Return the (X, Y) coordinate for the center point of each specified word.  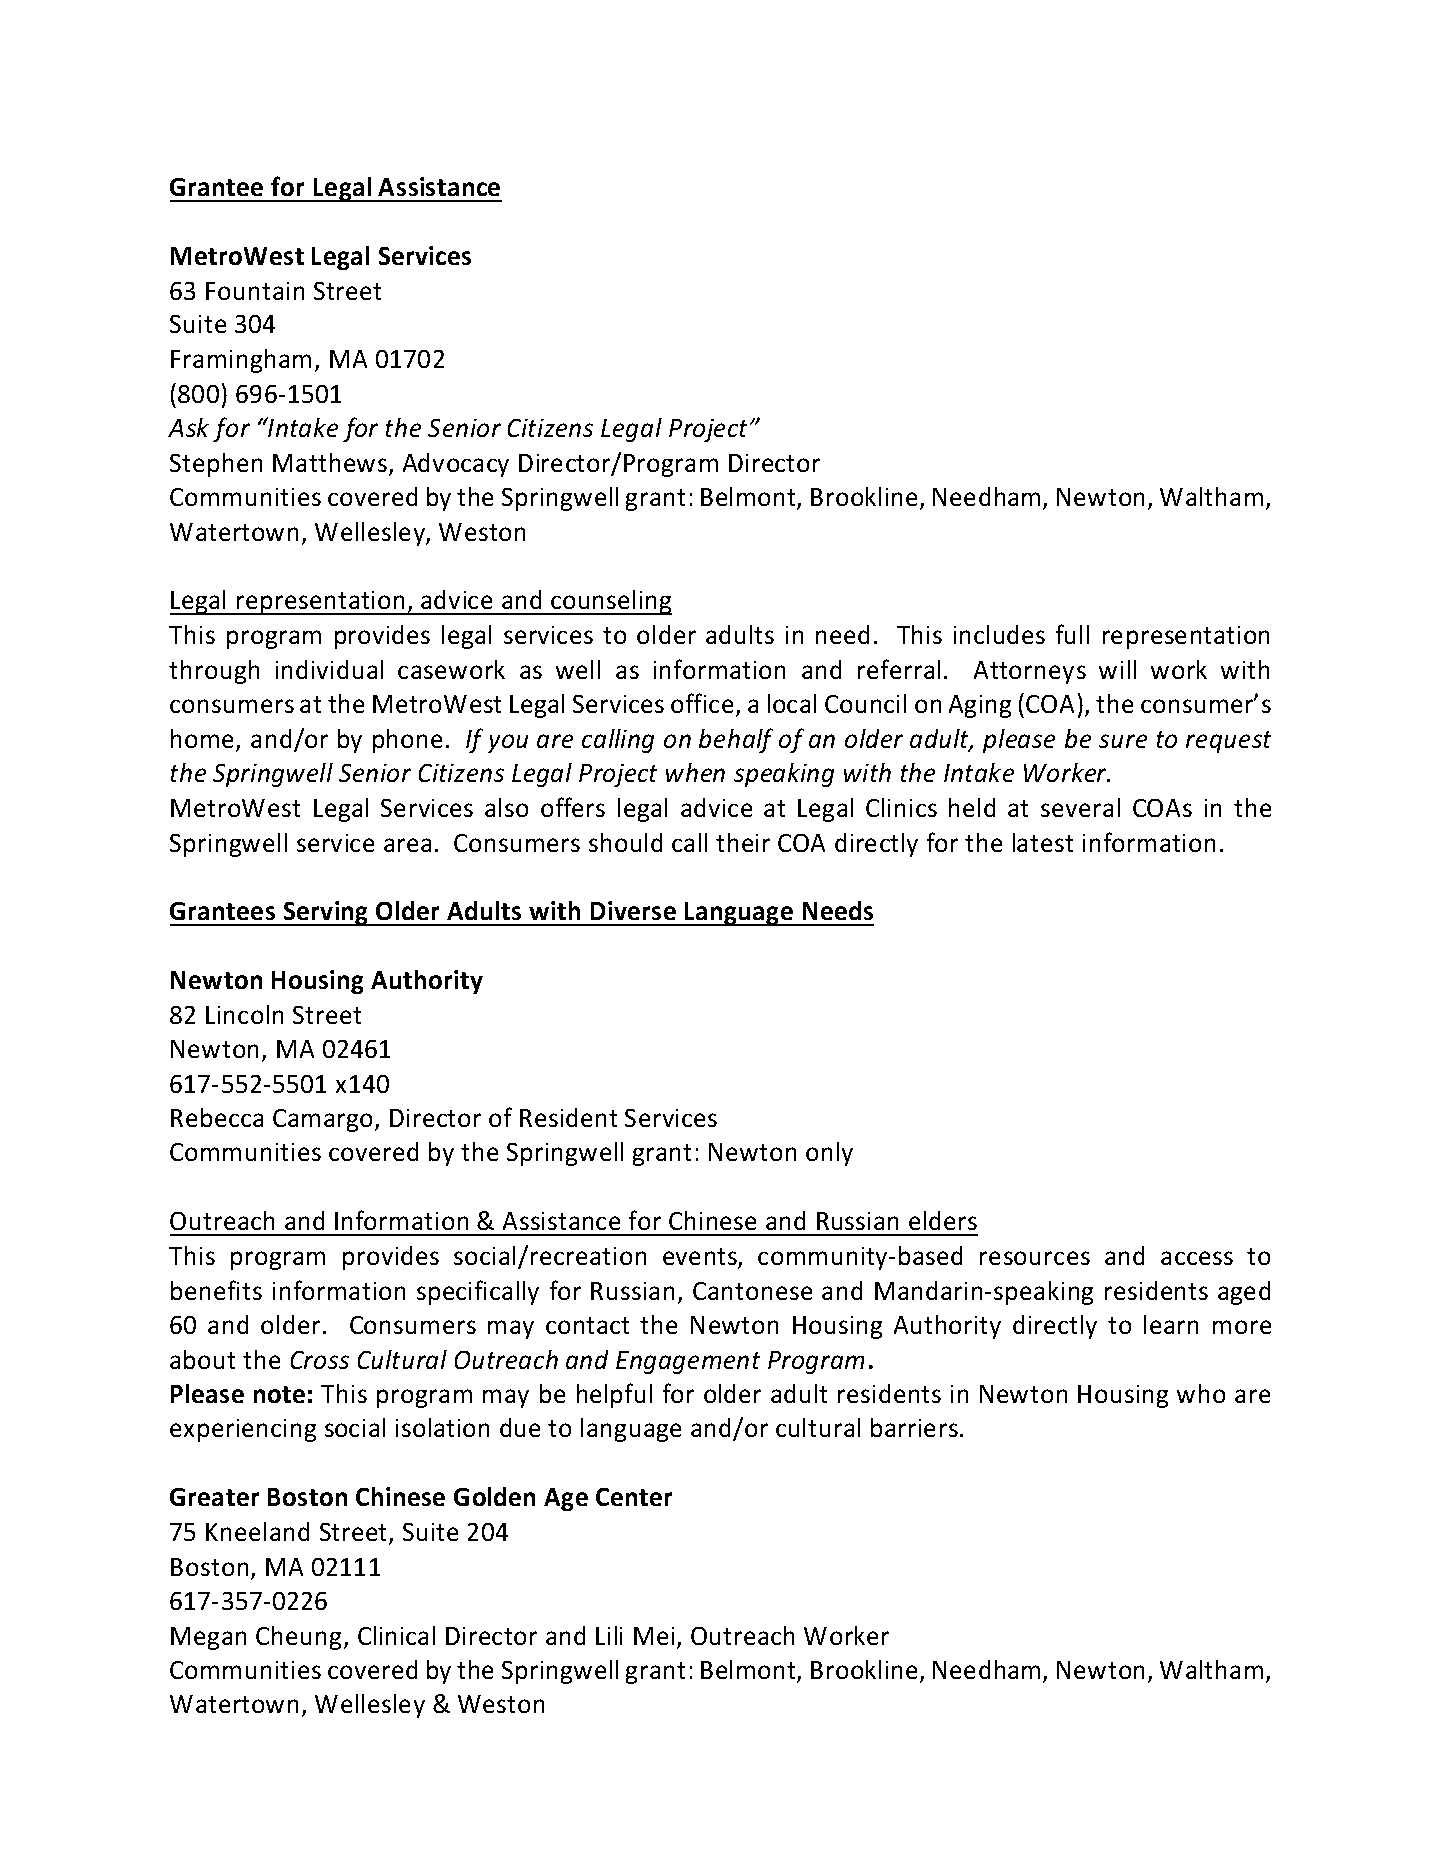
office (702, 703)
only (829, 1154)
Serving (326, 913)
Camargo (324, 1120)
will (1117, 669)
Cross (320, 1360)
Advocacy (456, 465)
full (1072, 634)
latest (1043, 842)
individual (329, 669)
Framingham (241, 361)
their (743, 842)
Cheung (298, 1638)
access (1197, 1258)
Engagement (688, 1362)
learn (1171, 1324)
